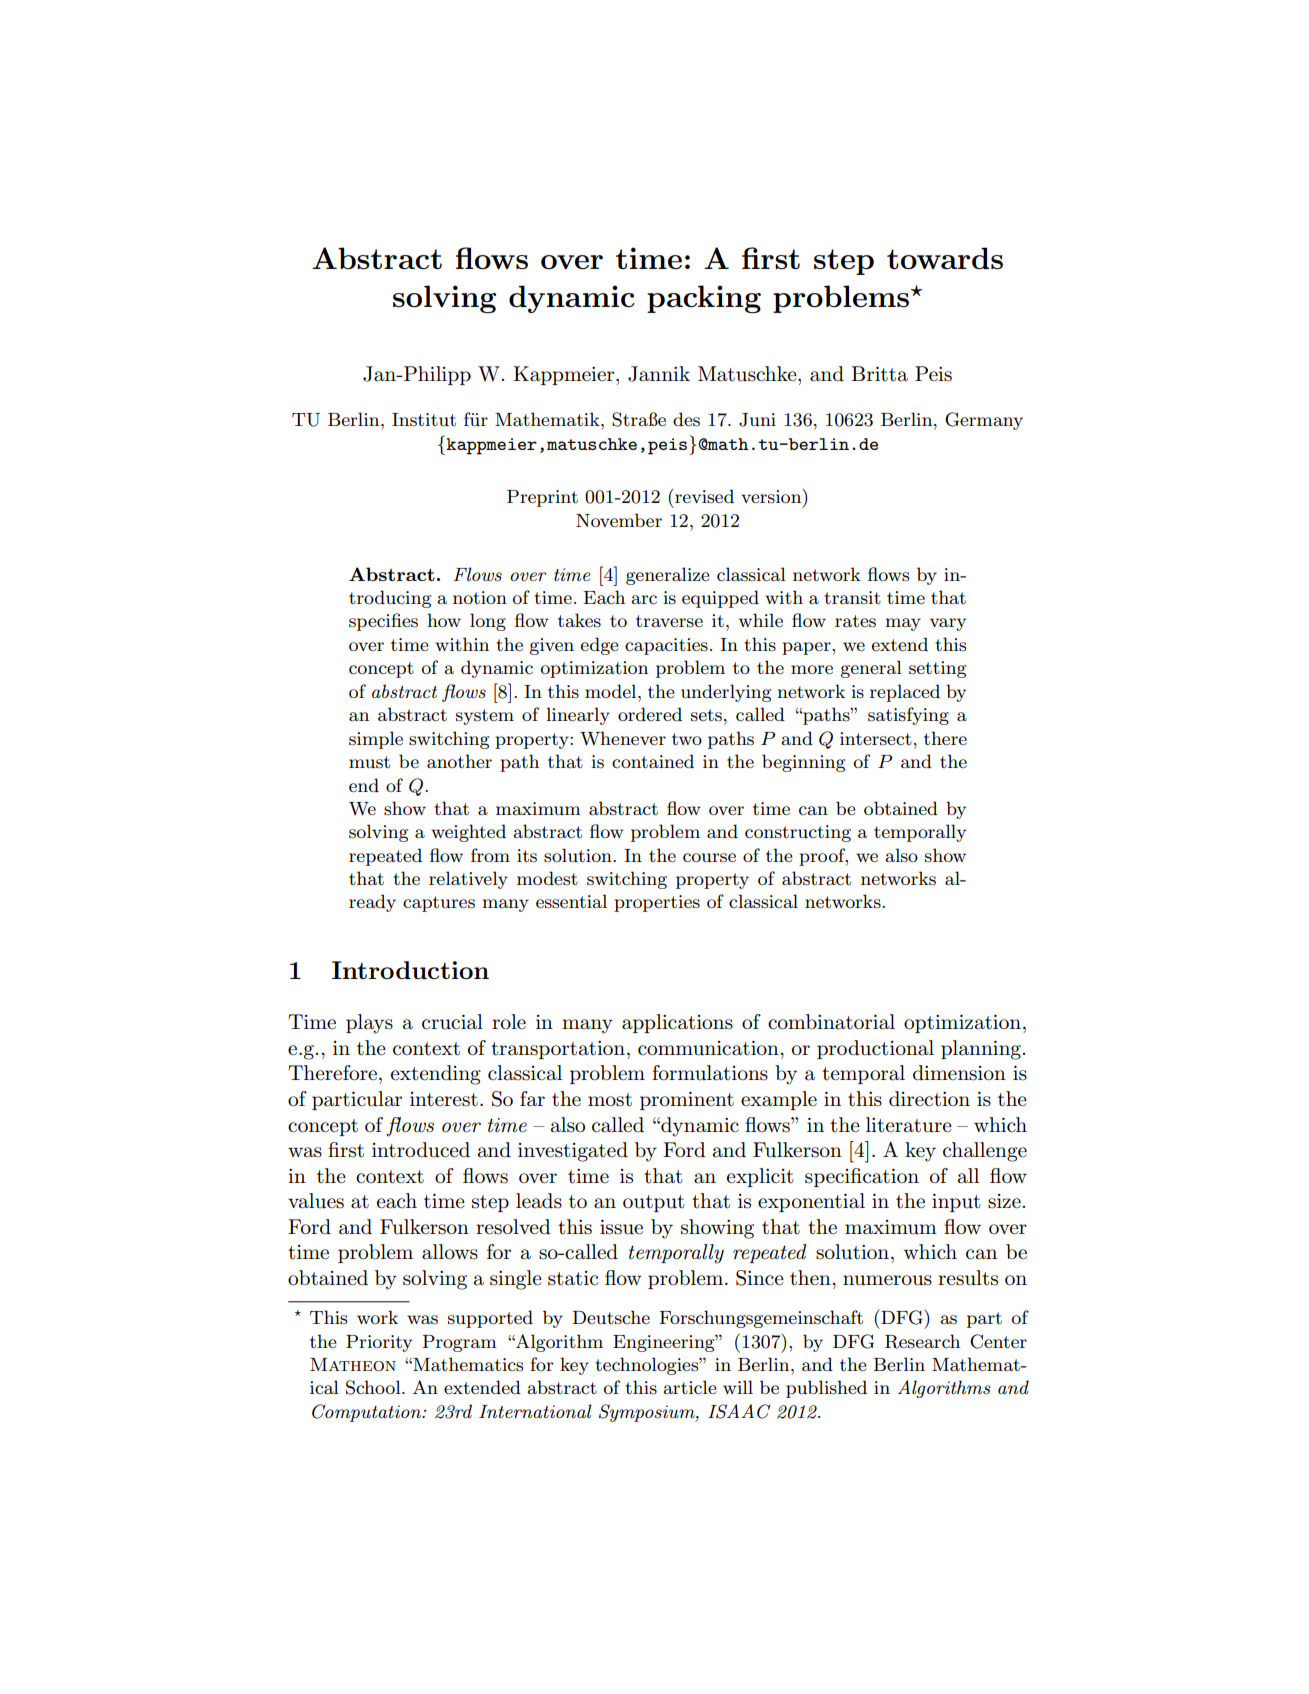  Describe the element at coordinates (938, 669) in the screenshot. I see `setting` at that location.
